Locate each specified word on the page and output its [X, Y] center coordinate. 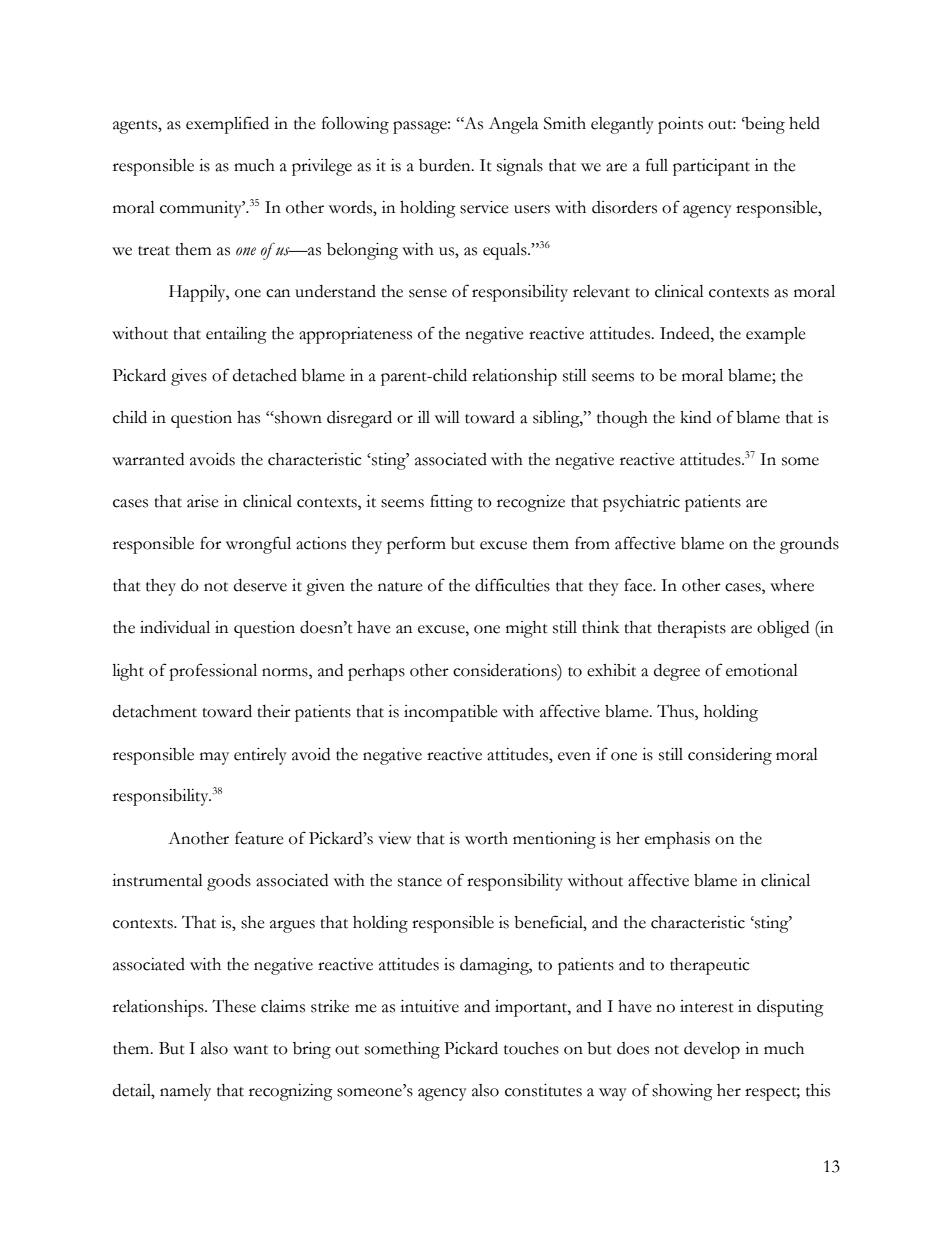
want [250, 1050]
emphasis [677, 840]
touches [531, 1048]
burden [446, 165]
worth [486, 838]
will [447, 417]
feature [259, 838]
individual [175, 627]
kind [695, 417]
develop [712, 1050]
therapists [691, 629]
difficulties [512, 585]
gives [189, 377]
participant [711, 167]
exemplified [227, 125]
